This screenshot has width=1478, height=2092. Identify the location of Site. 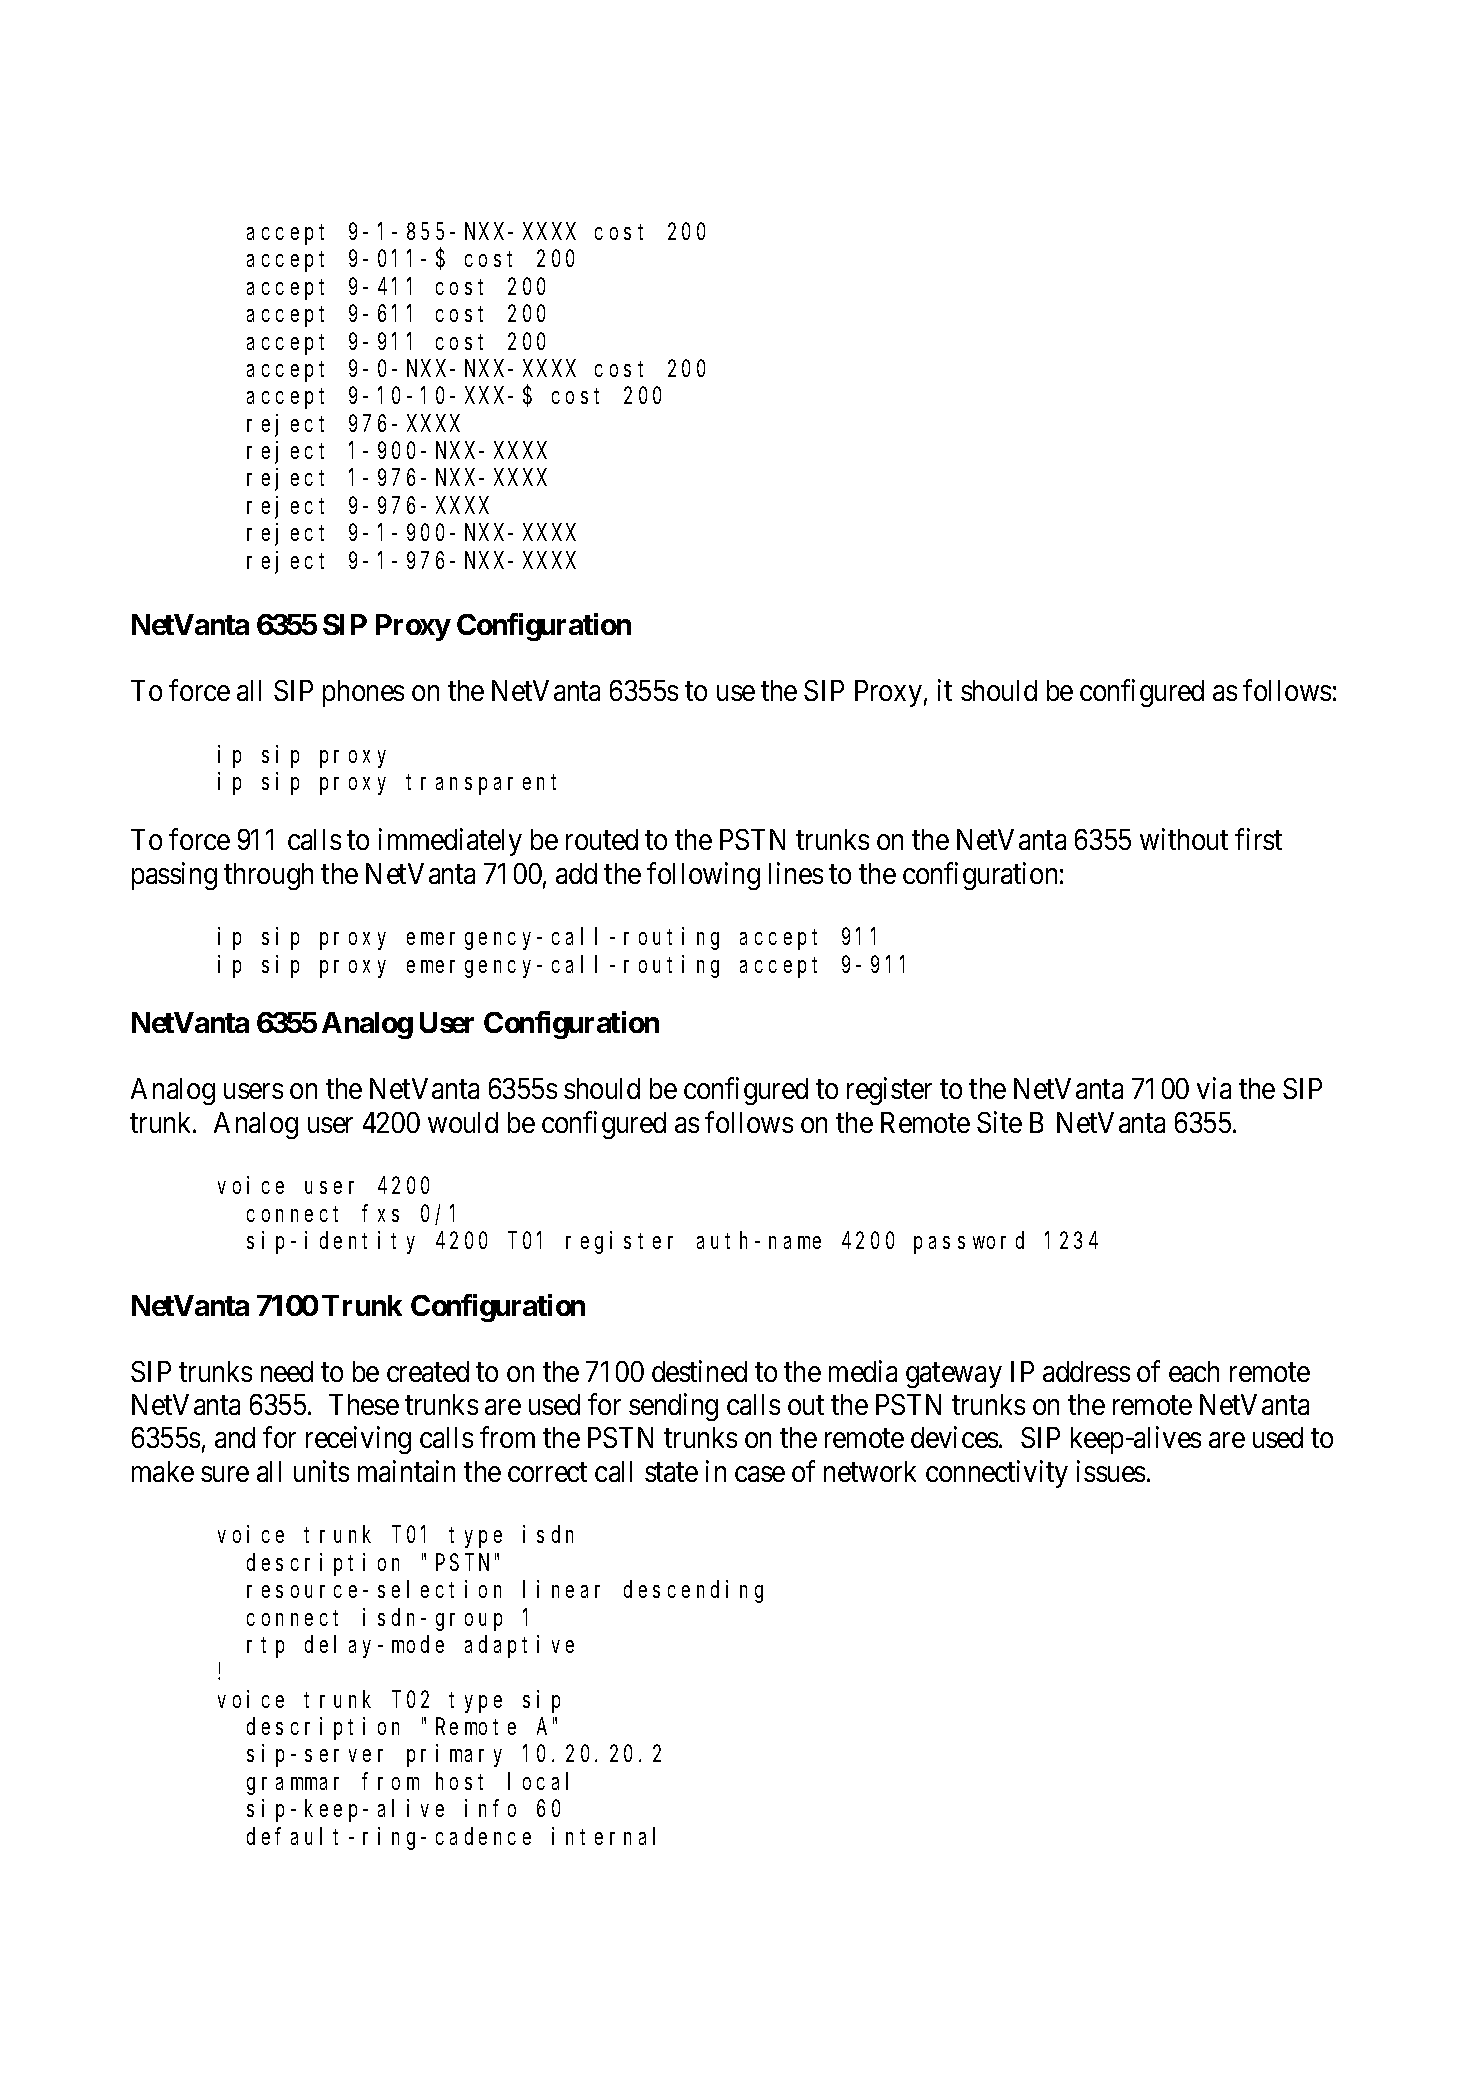
(999, 1122).
